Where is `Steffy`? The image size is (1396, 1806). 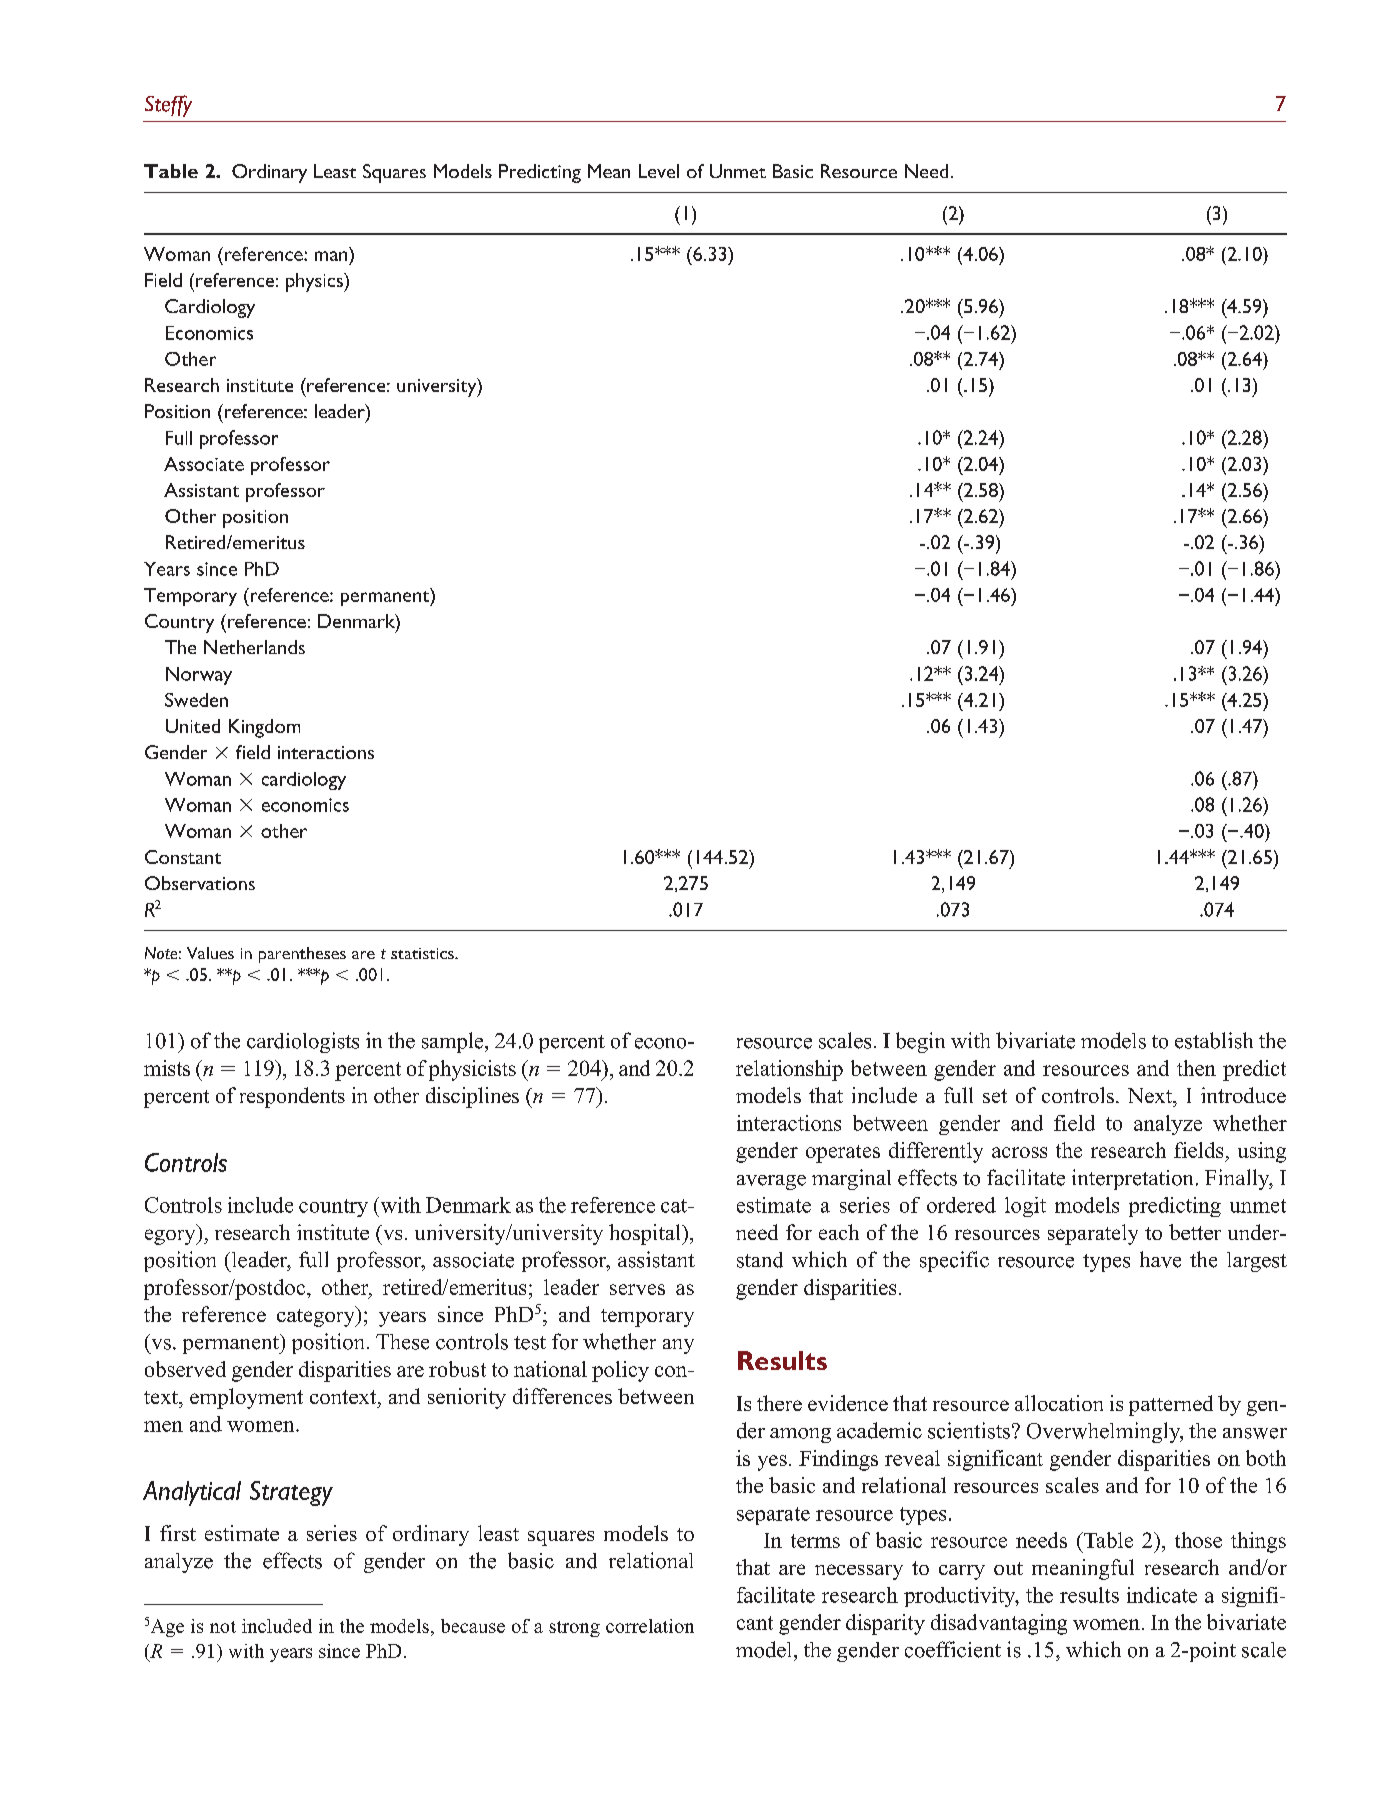 Steffy is located at coordinates (168, 106).
